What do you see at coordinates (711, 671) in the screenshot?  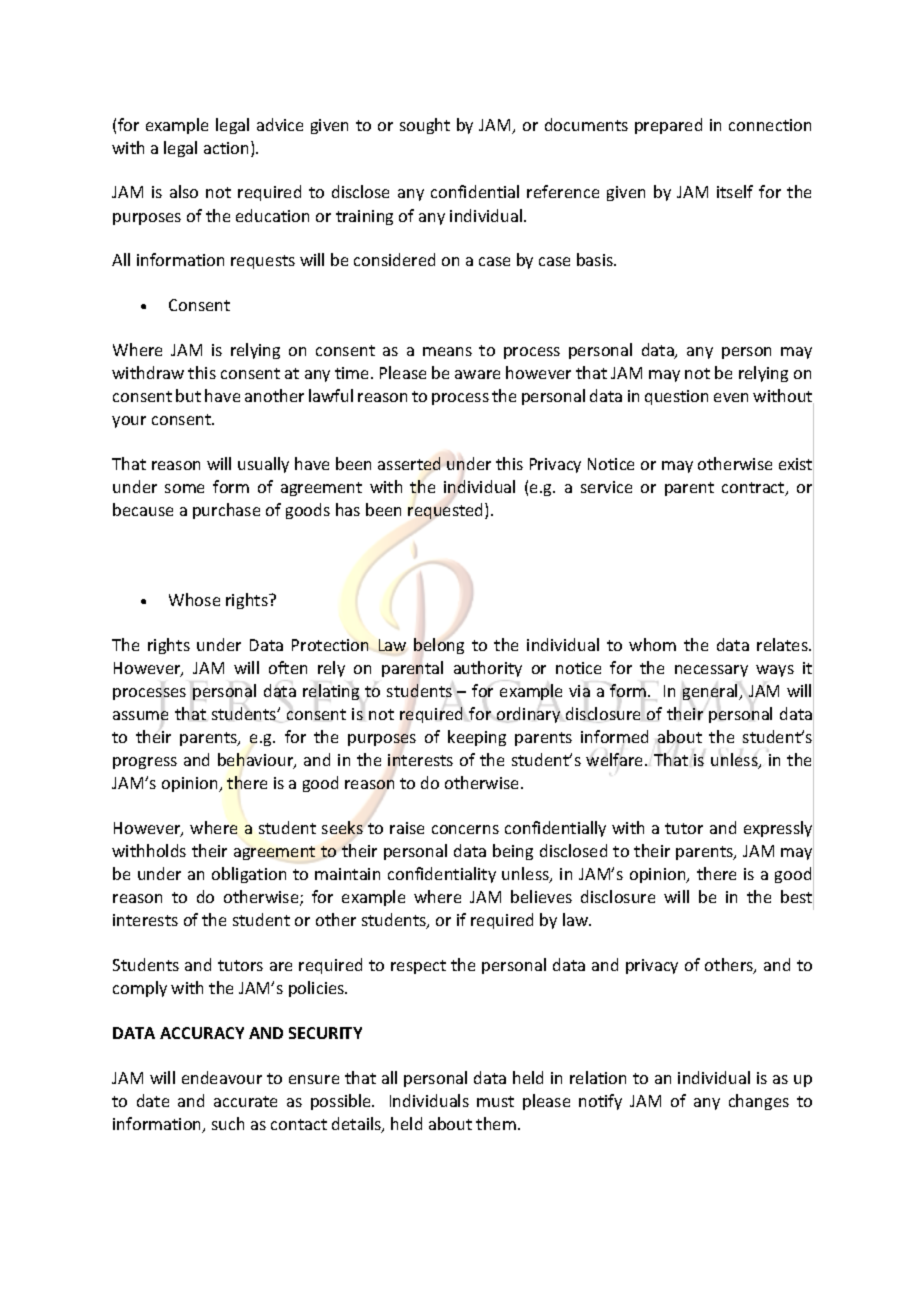 I see `necessary` at bounding box center [711, 671].
